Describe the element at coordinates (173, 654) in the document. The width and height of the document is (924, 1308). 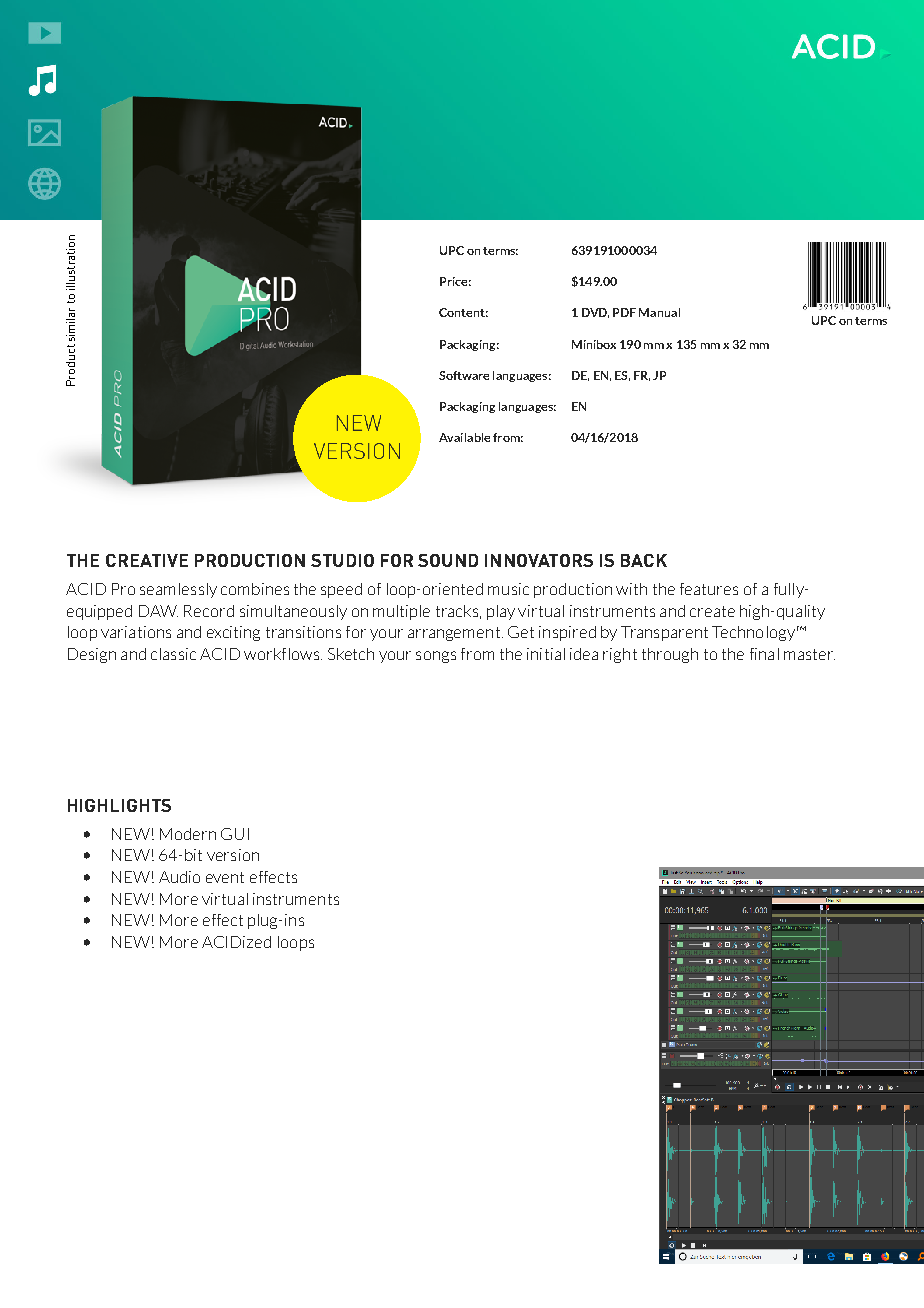
I see `classic` at that location.
